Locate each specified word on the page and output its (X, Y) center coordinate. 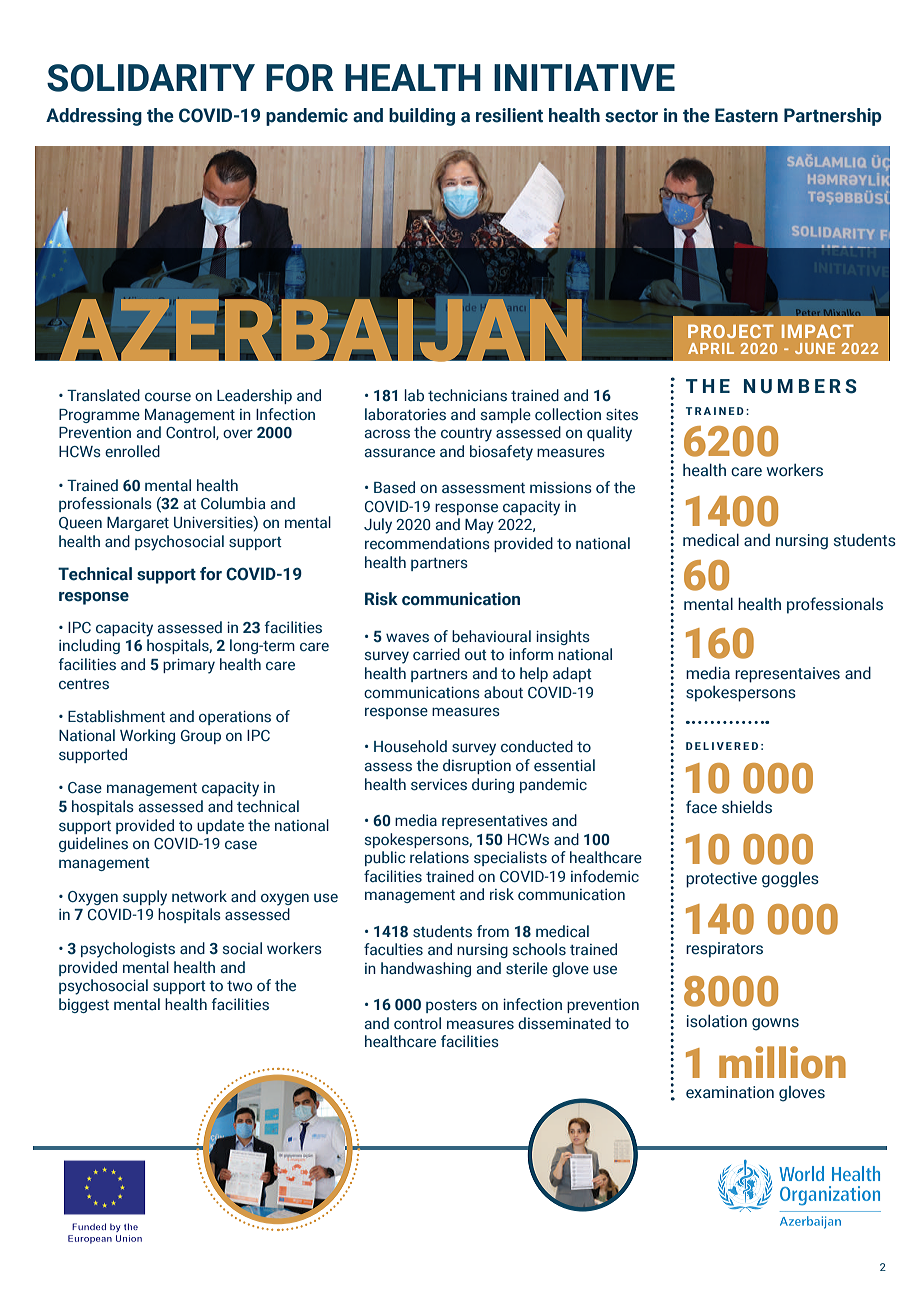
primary (189, 666)
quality (609, 434)
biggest (84, 1005)
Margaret (138, 524)
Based (394, 487)
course (168, 397)
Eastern (746, 115)
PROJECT (731, 331)
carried (436, 654)
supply (145, 898)
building (422, 117)
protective (721, 880)
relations (439, 857)
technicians (467, 395)
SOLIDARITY (151, 78)
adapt (572, 674)
